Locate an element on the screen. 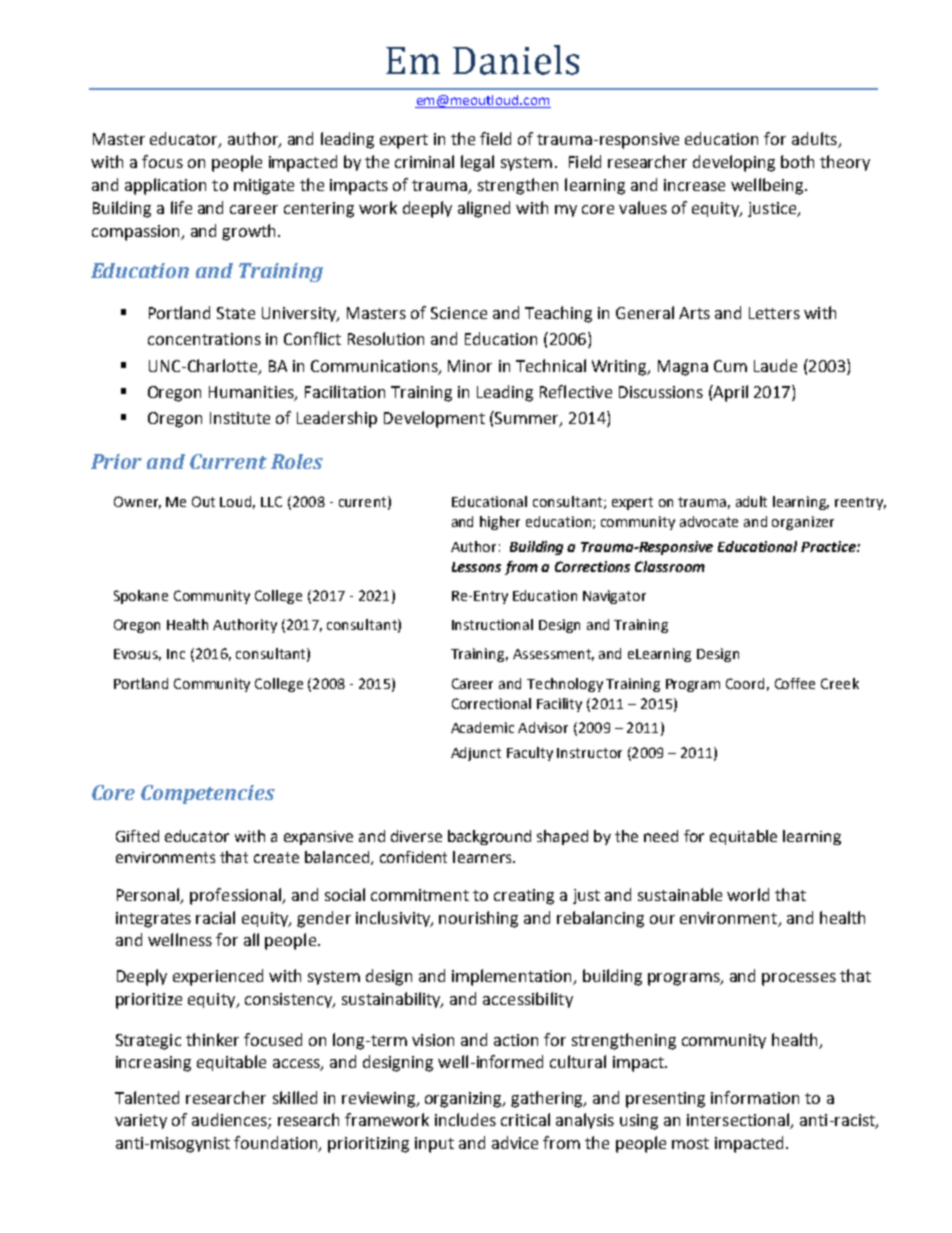 This screenshot has width=952, height=1233. concentrations is located at coordinates (204, 339).
